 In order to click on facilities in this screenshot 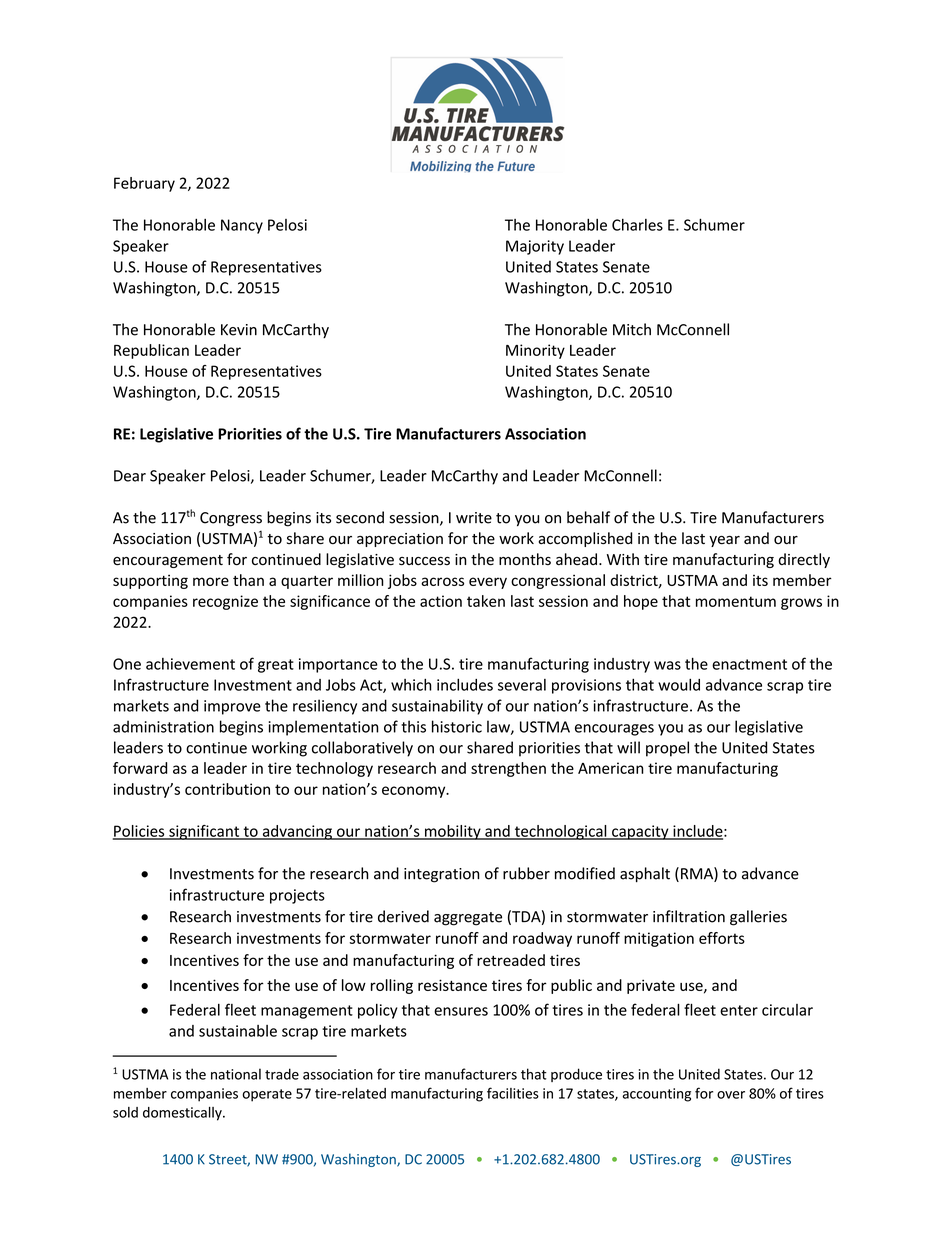, I will do `click(513, 1093)`.
